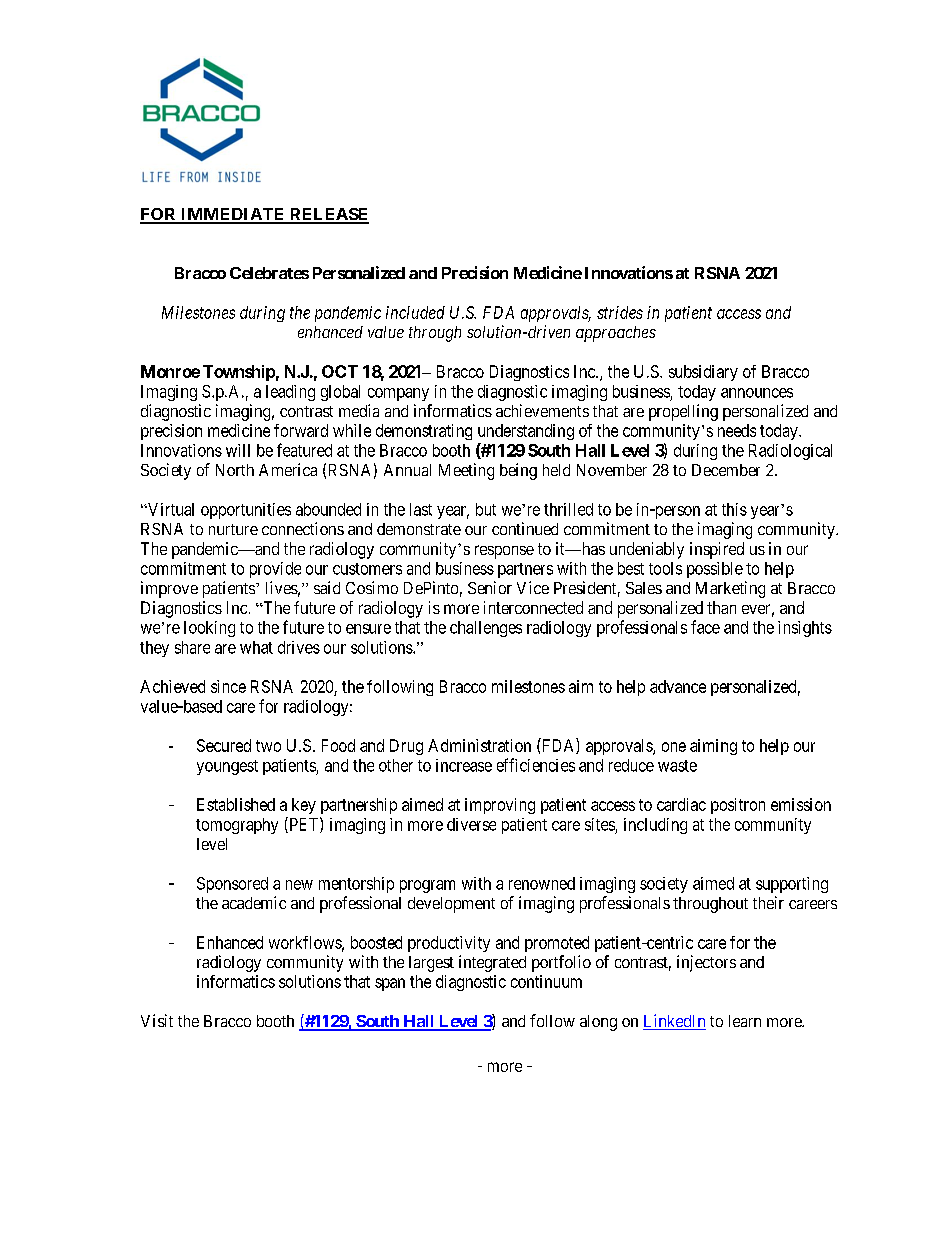  Describe the element at coordinates (721, 607) in the screenshot. I see `than` at that location.
